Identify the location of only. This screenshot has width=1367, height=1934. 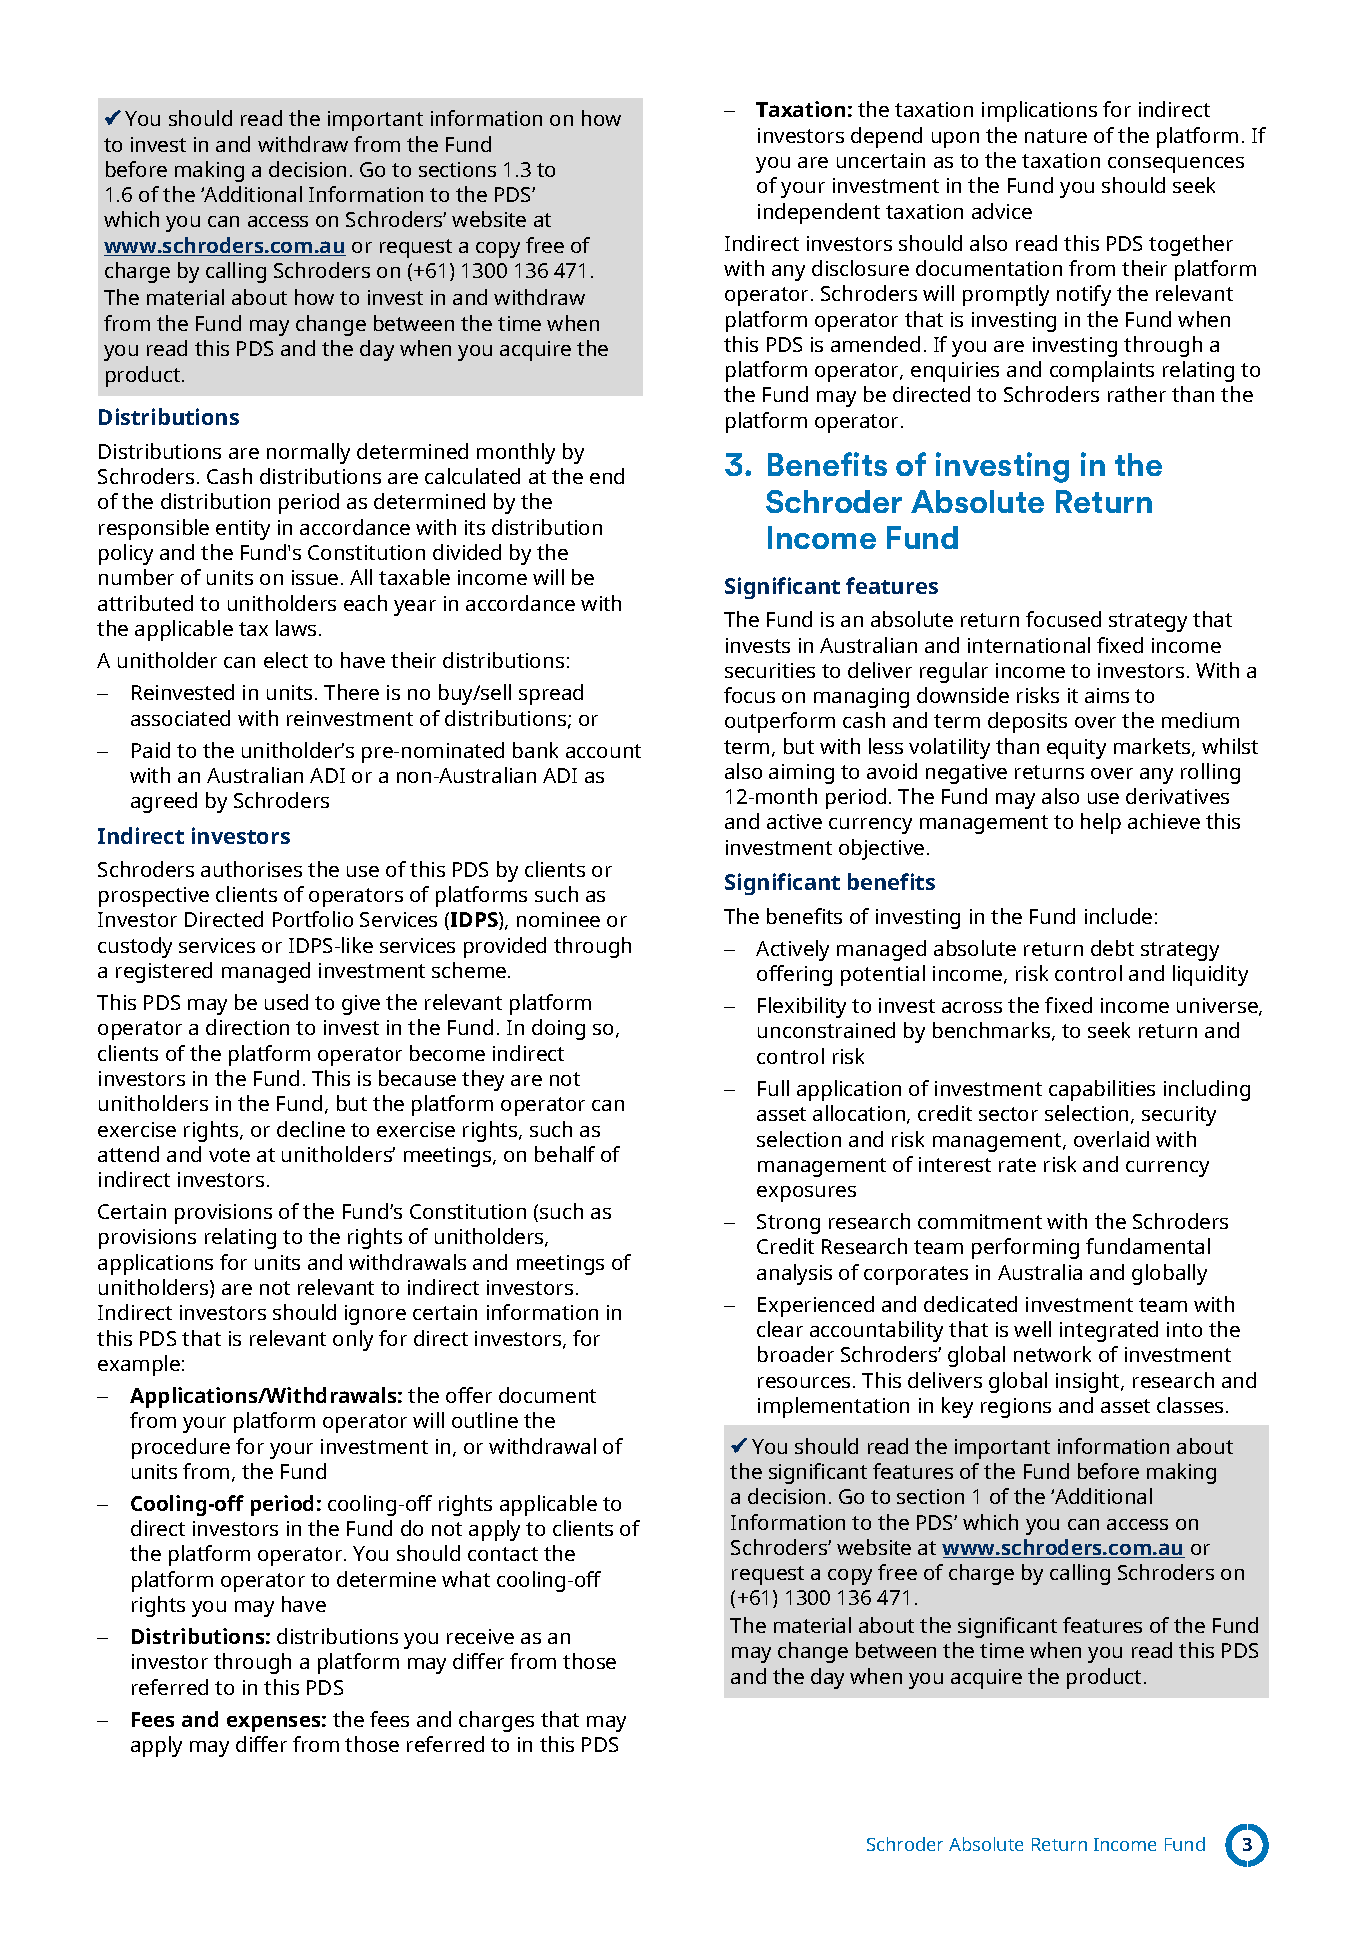
(353, 1340).
